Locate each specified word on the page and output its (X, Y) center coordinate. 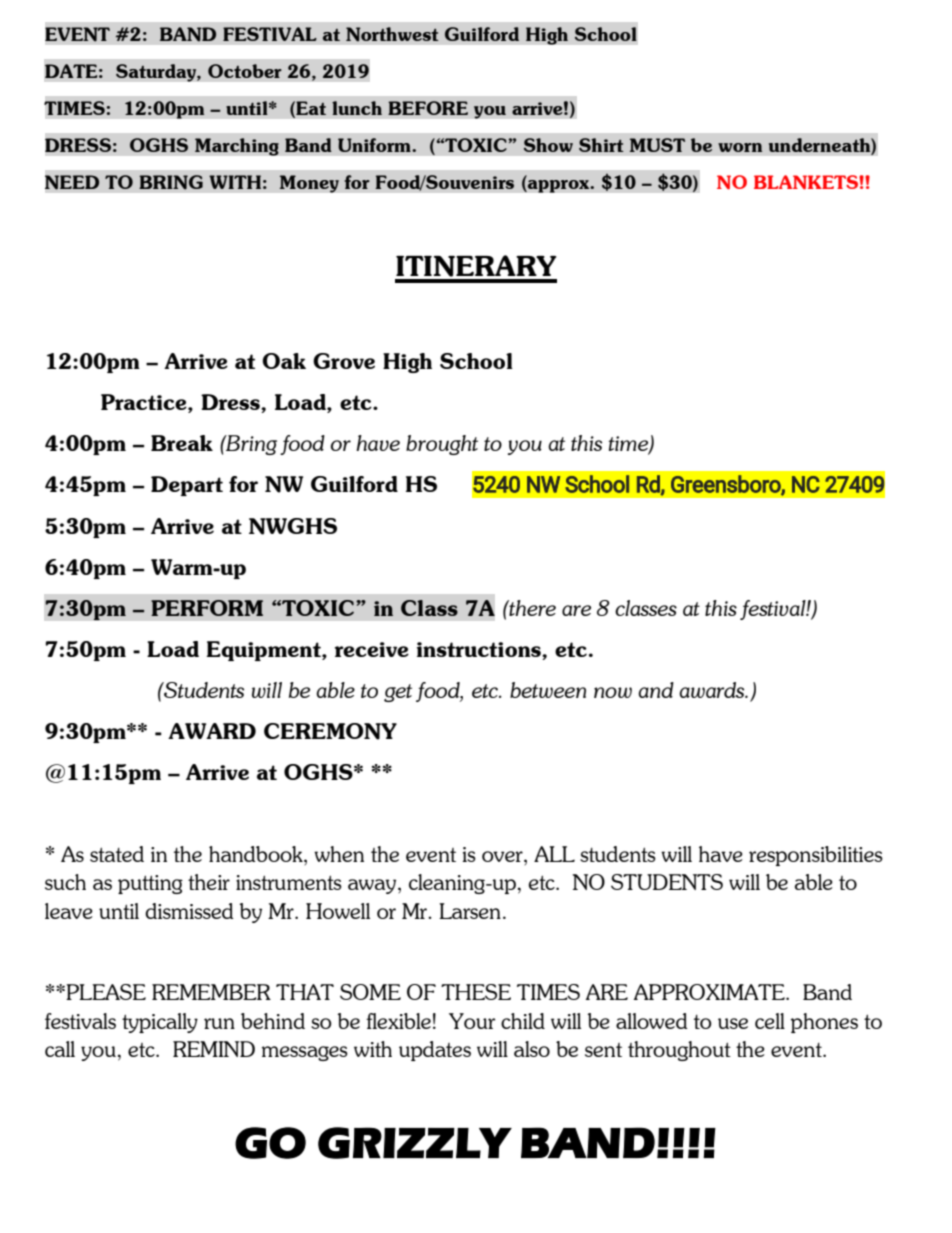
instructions (480, 651)
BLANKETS (807, 182)
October (245, 71)
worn (740, 147)
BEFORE (428, 108)
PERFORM (207, 608)
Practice (145, 403)
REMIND (214, 1049)
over (503, 856)
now (613, 692)
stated (117, 854)
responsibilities (816, 856)
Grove (344, 361)
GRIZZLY (415, 1143)
